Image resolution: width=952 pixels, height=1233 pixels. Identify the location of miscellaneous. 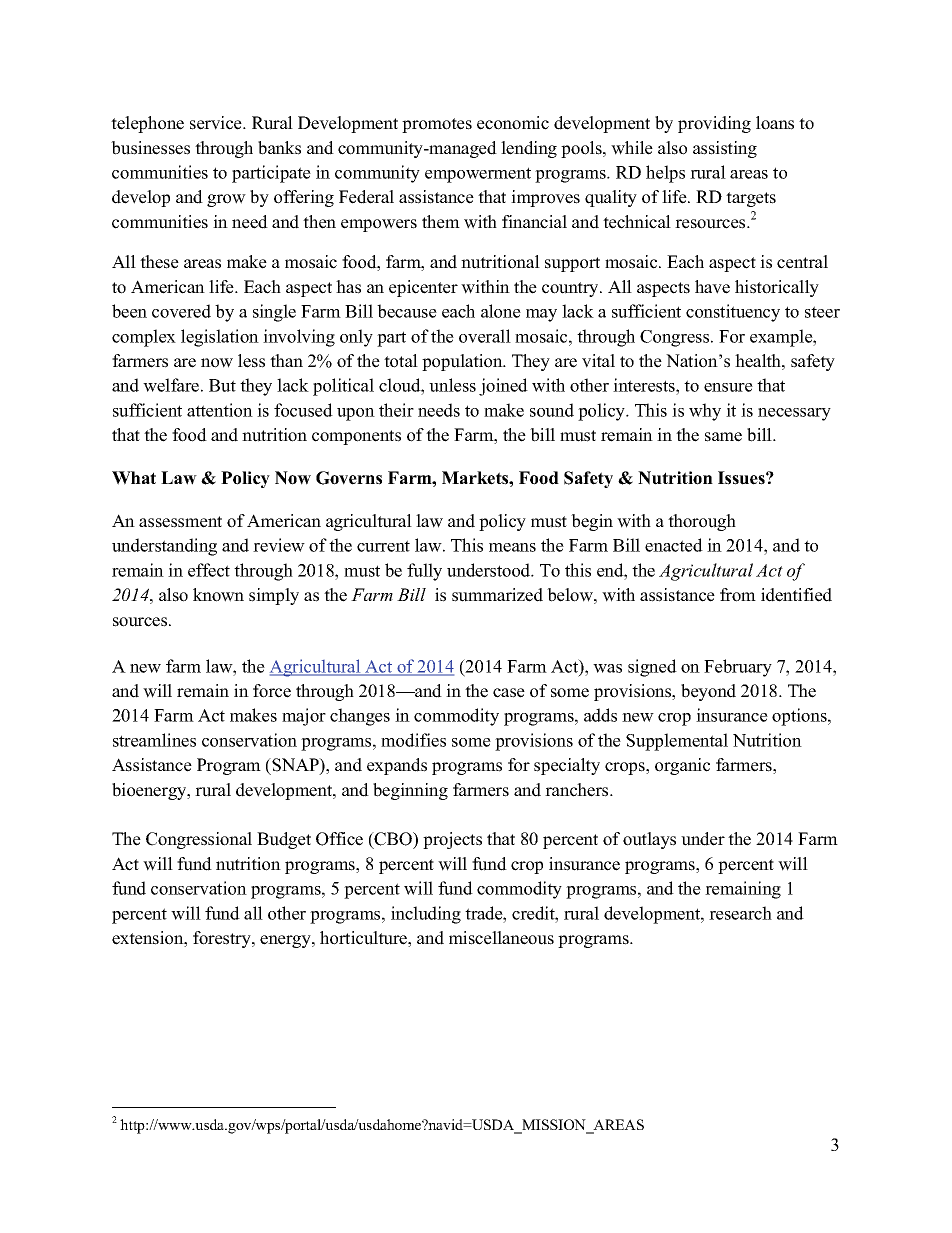
(501, 938).
